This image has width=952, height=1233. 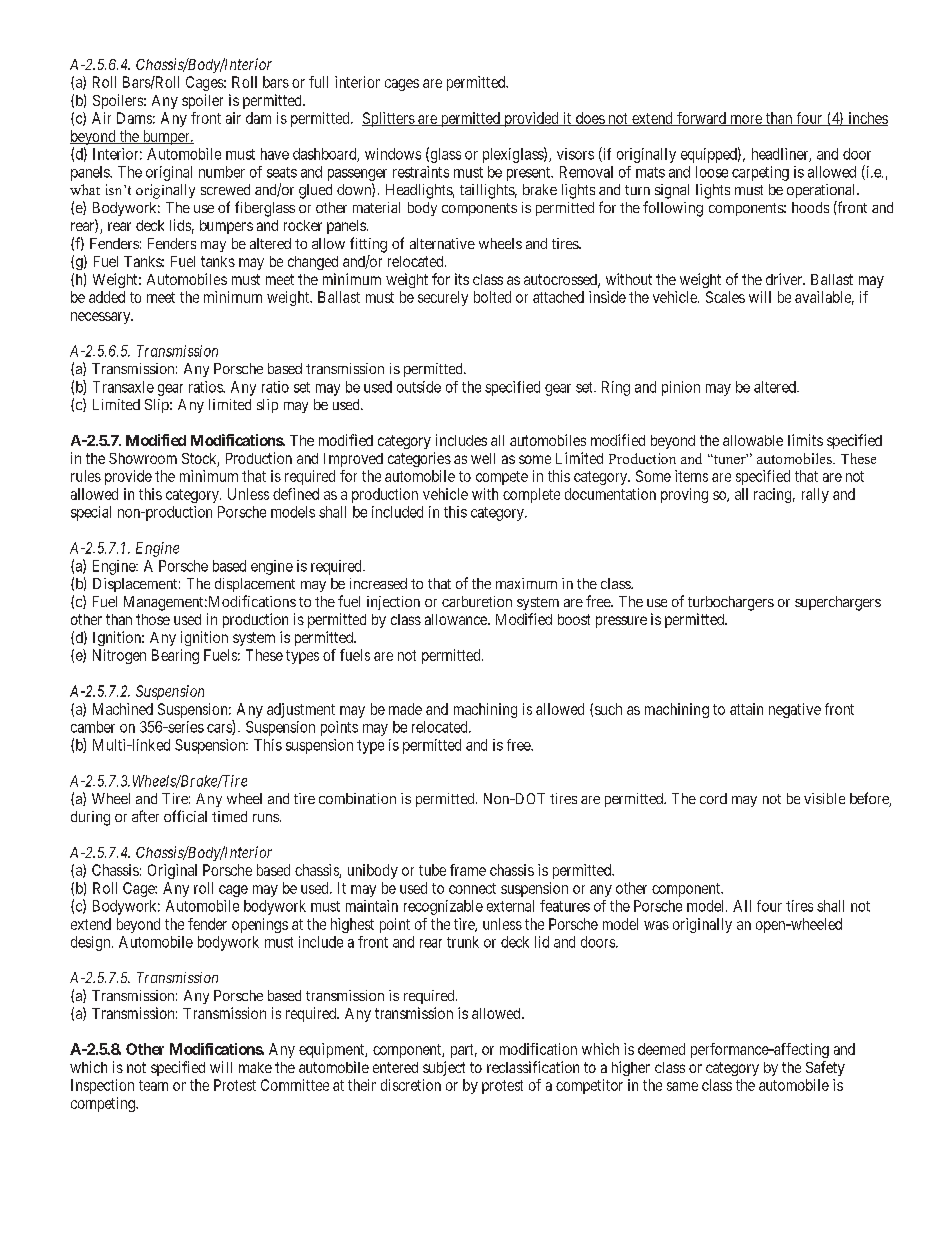 I want to click on number, so click(x=222, y=172).
